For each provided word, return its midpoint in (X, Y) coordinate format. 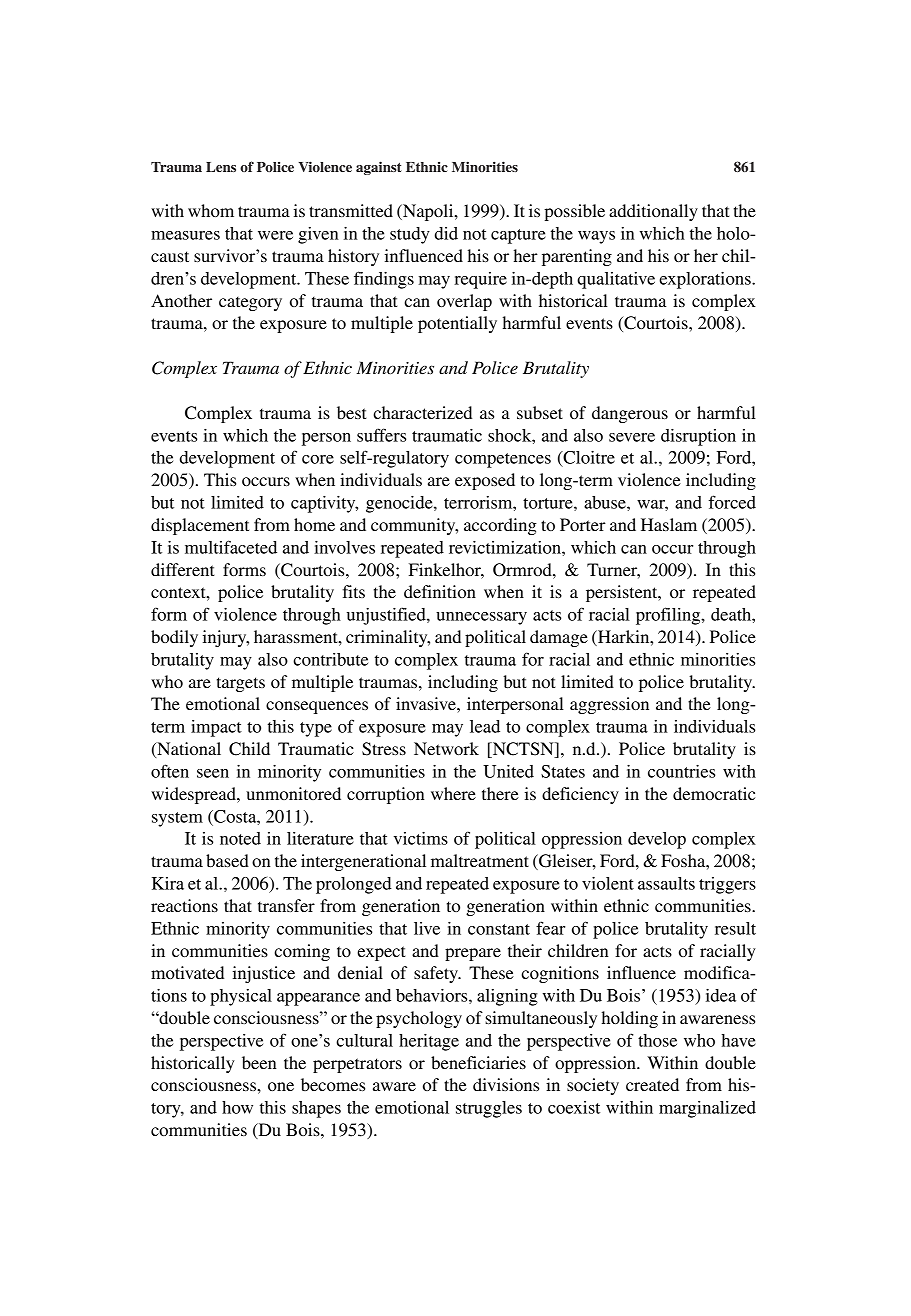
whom (211, 210)
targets (241, 684)
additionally (653, 212)
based (227, 860)
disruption (698, 437)
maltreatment (480, 860)
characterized (422, 412)
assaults (666, 883)
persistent (623, 593)
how (237, 1107)
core (318, 459)
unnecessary (481, 618)
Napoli (428, 212)
